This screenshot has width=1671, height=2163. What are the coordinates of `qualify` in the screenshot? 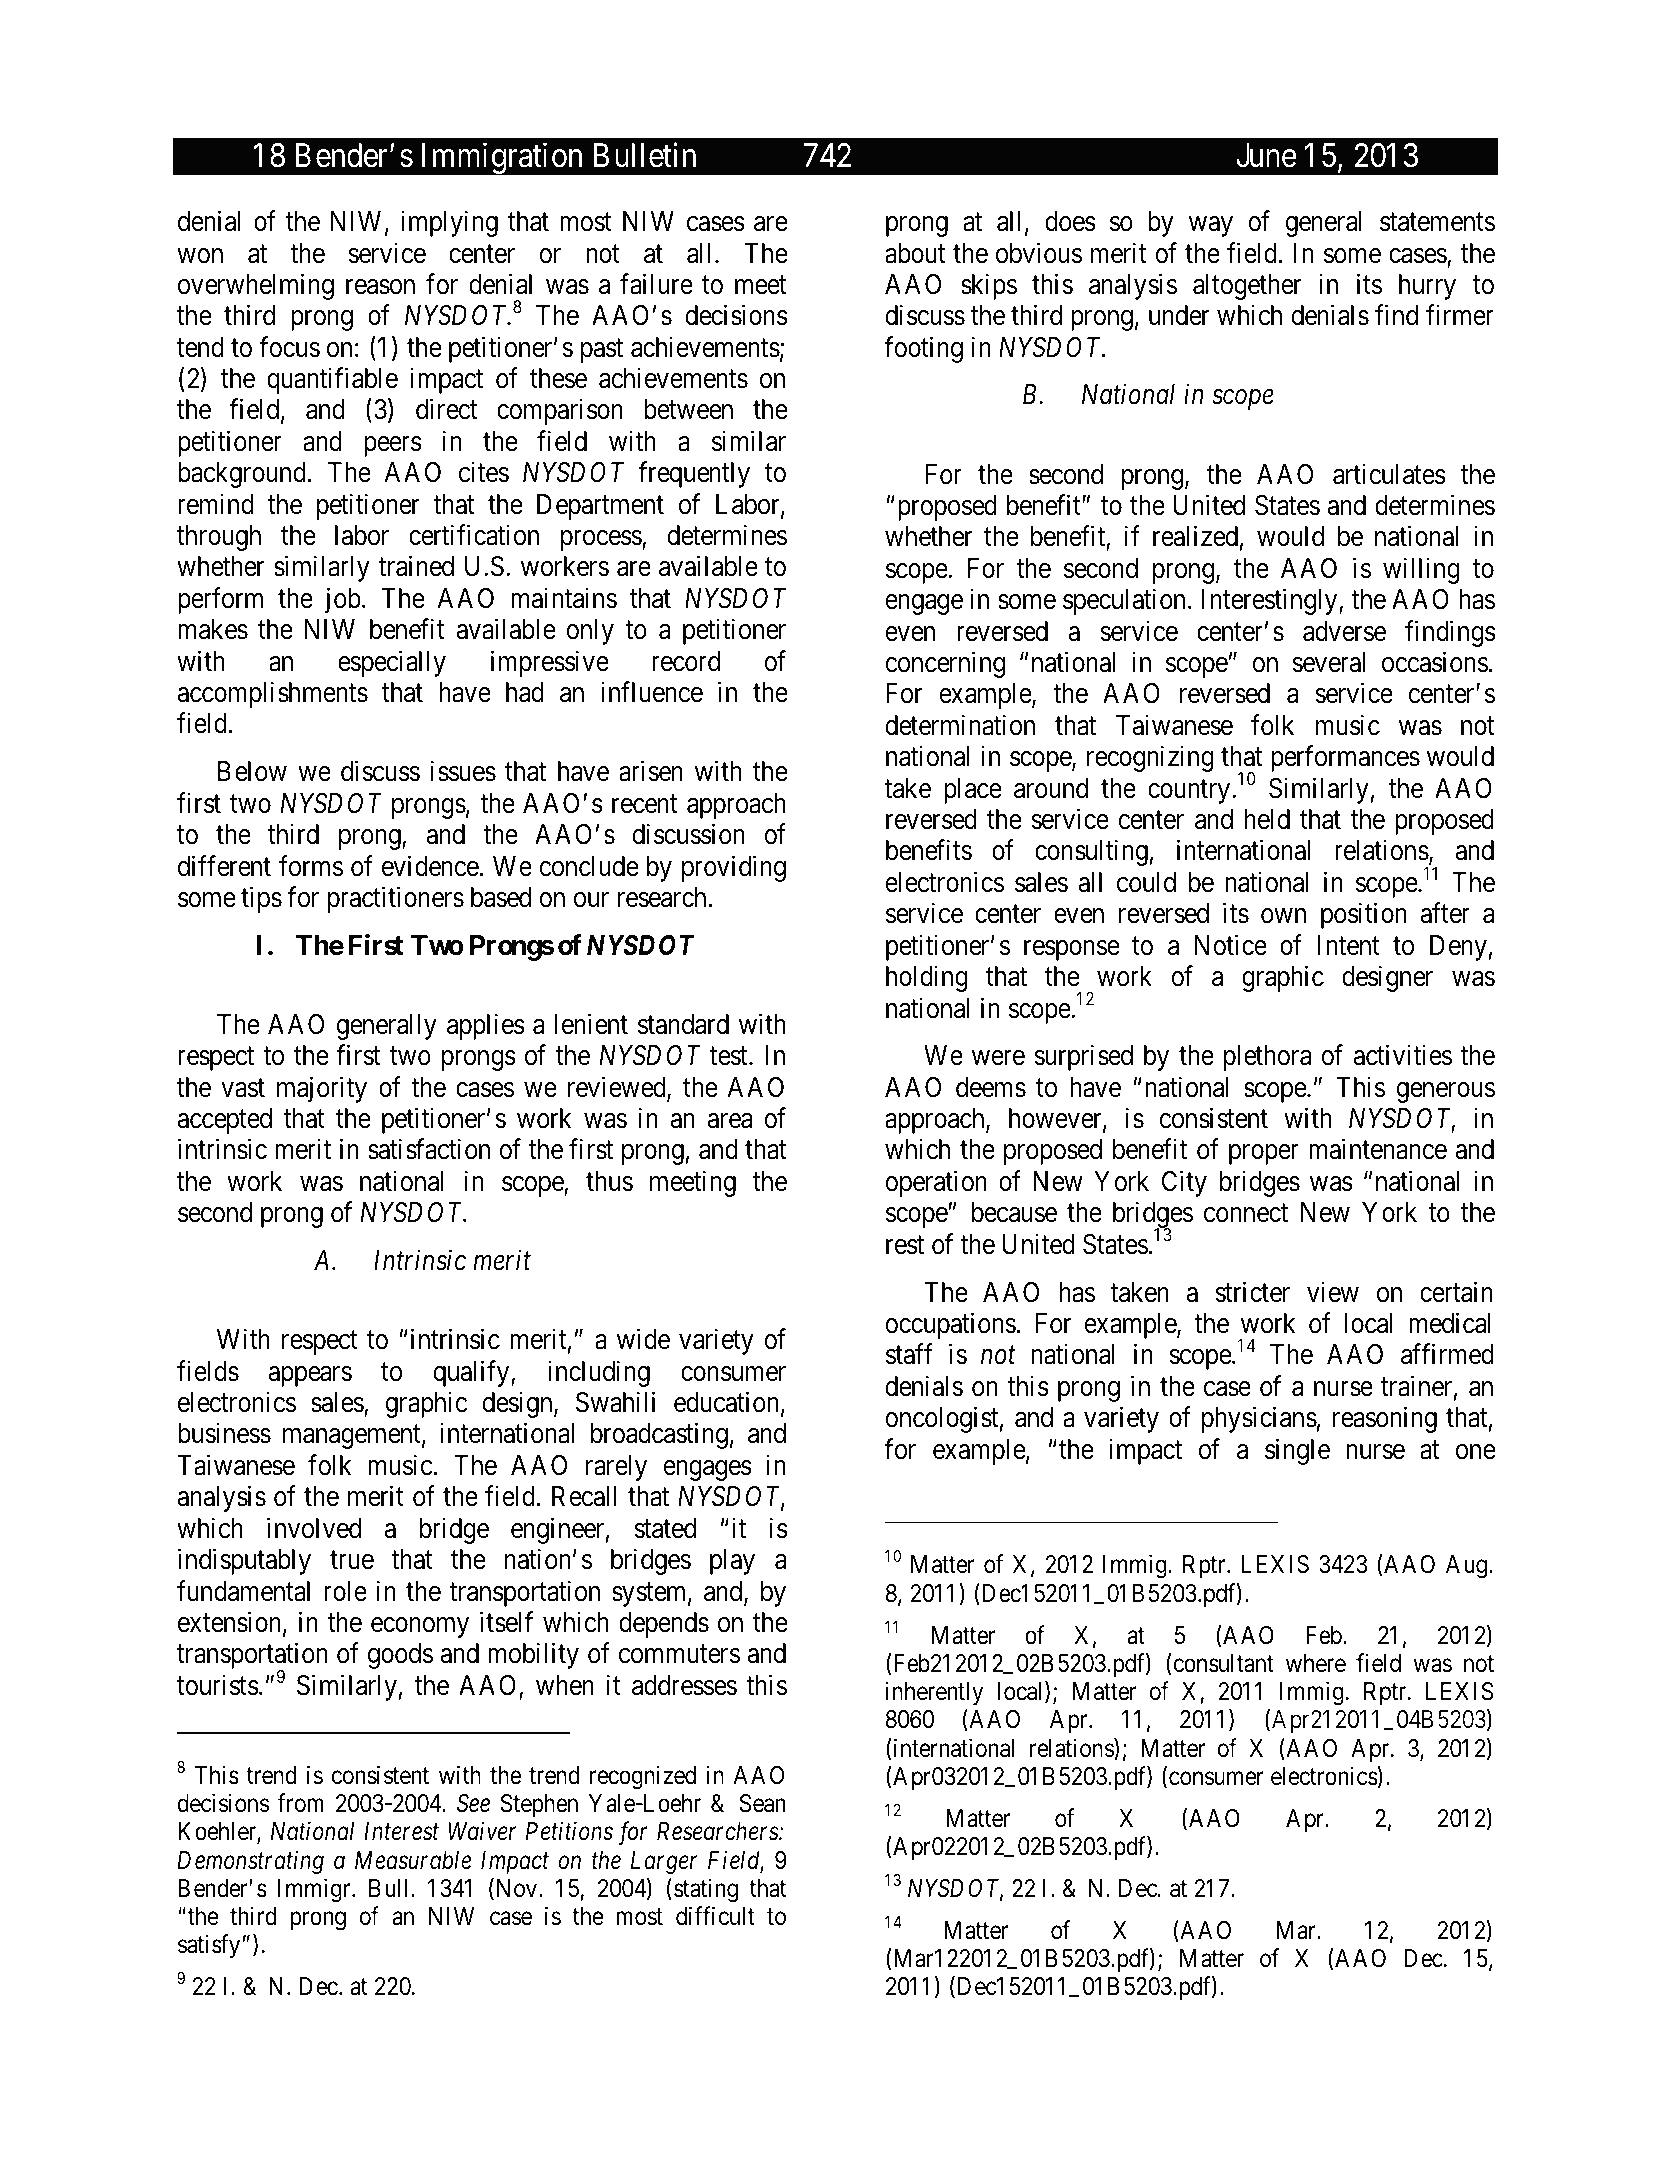 It's located at (472, 1373).
